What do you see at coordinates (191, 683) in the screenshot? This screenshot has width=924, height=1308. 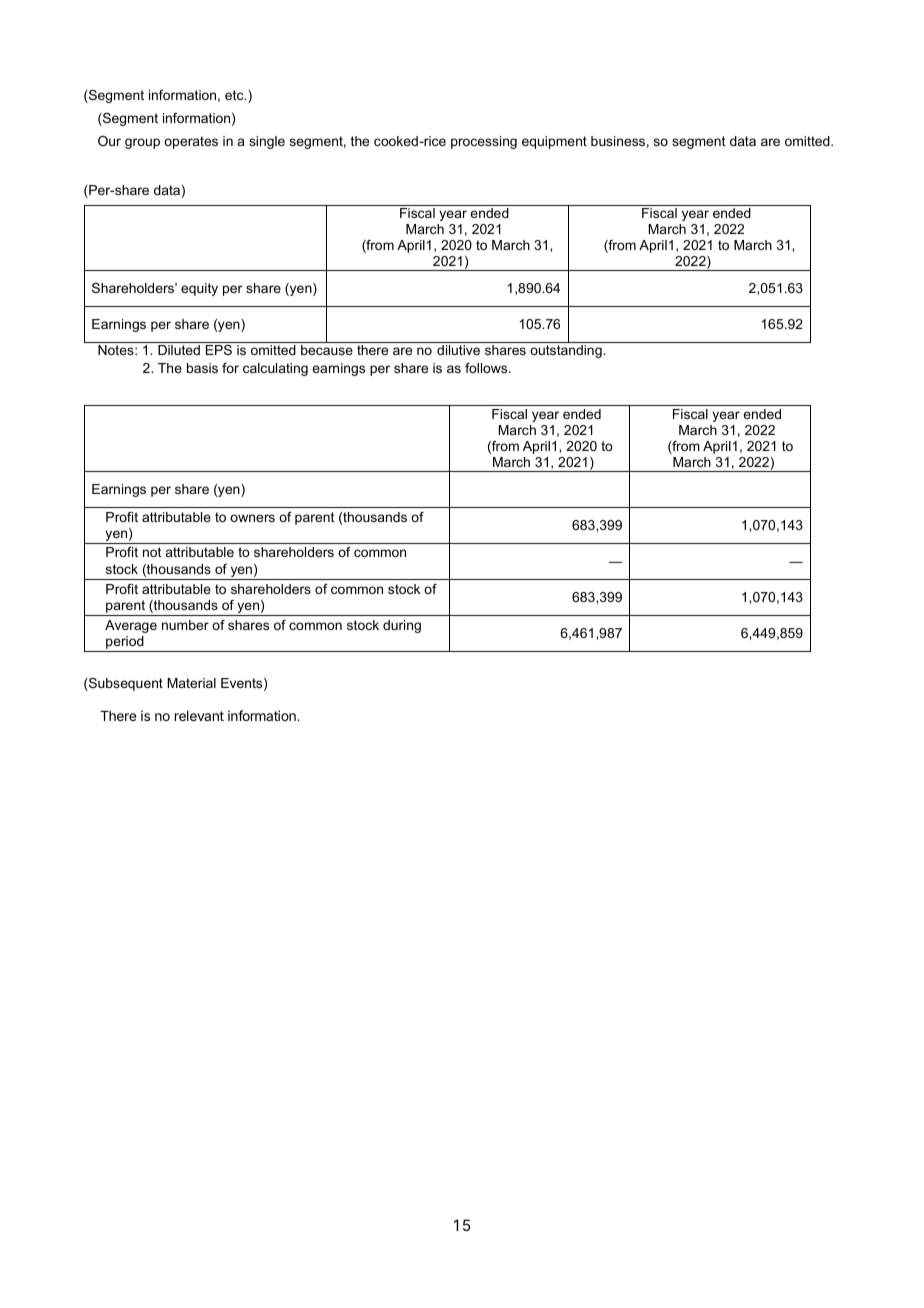 I see `Material` at bounding box center [191, 683].
